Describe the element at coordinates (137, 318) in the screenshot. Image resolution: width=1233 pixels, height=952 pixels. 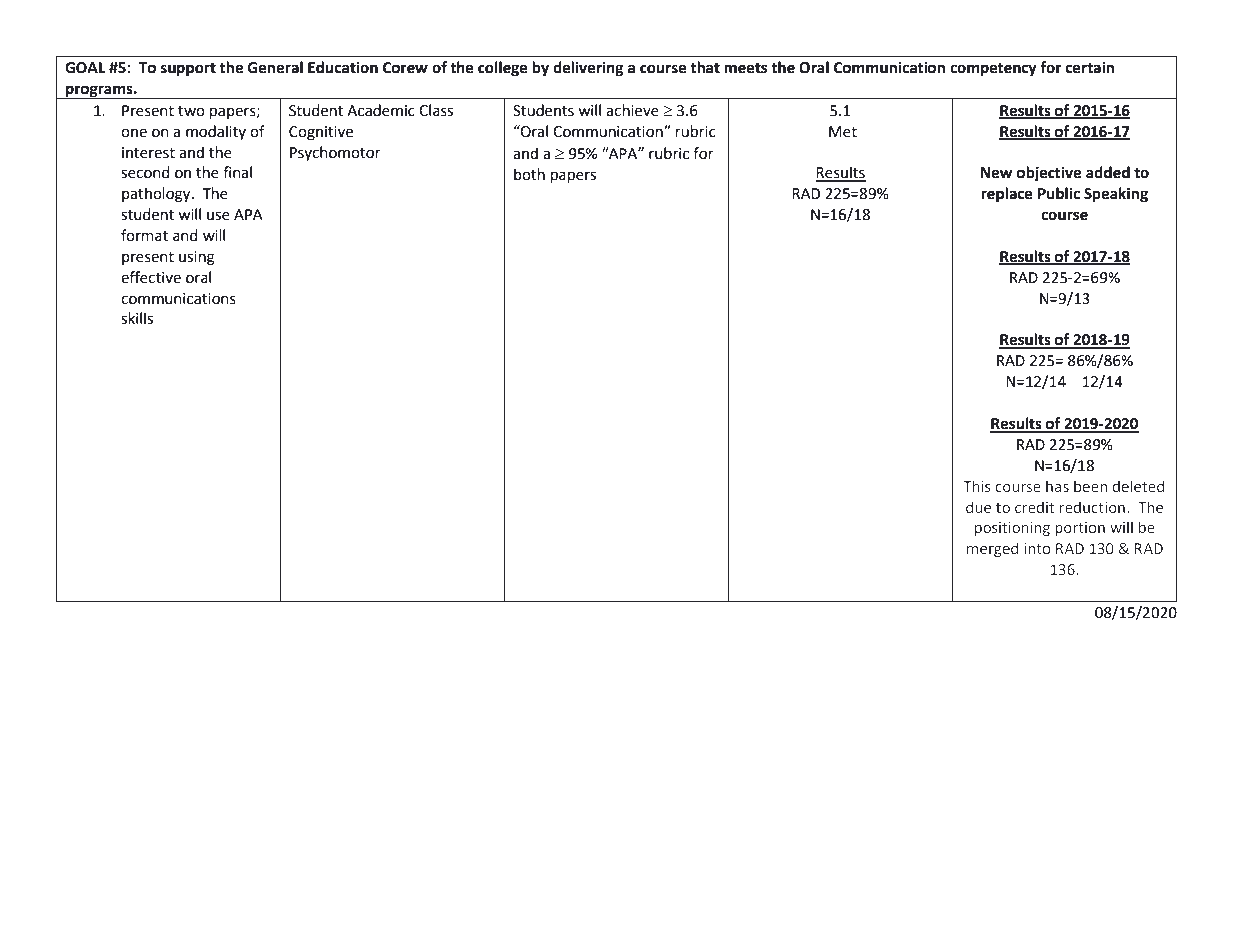
I see `skills` at that location.
